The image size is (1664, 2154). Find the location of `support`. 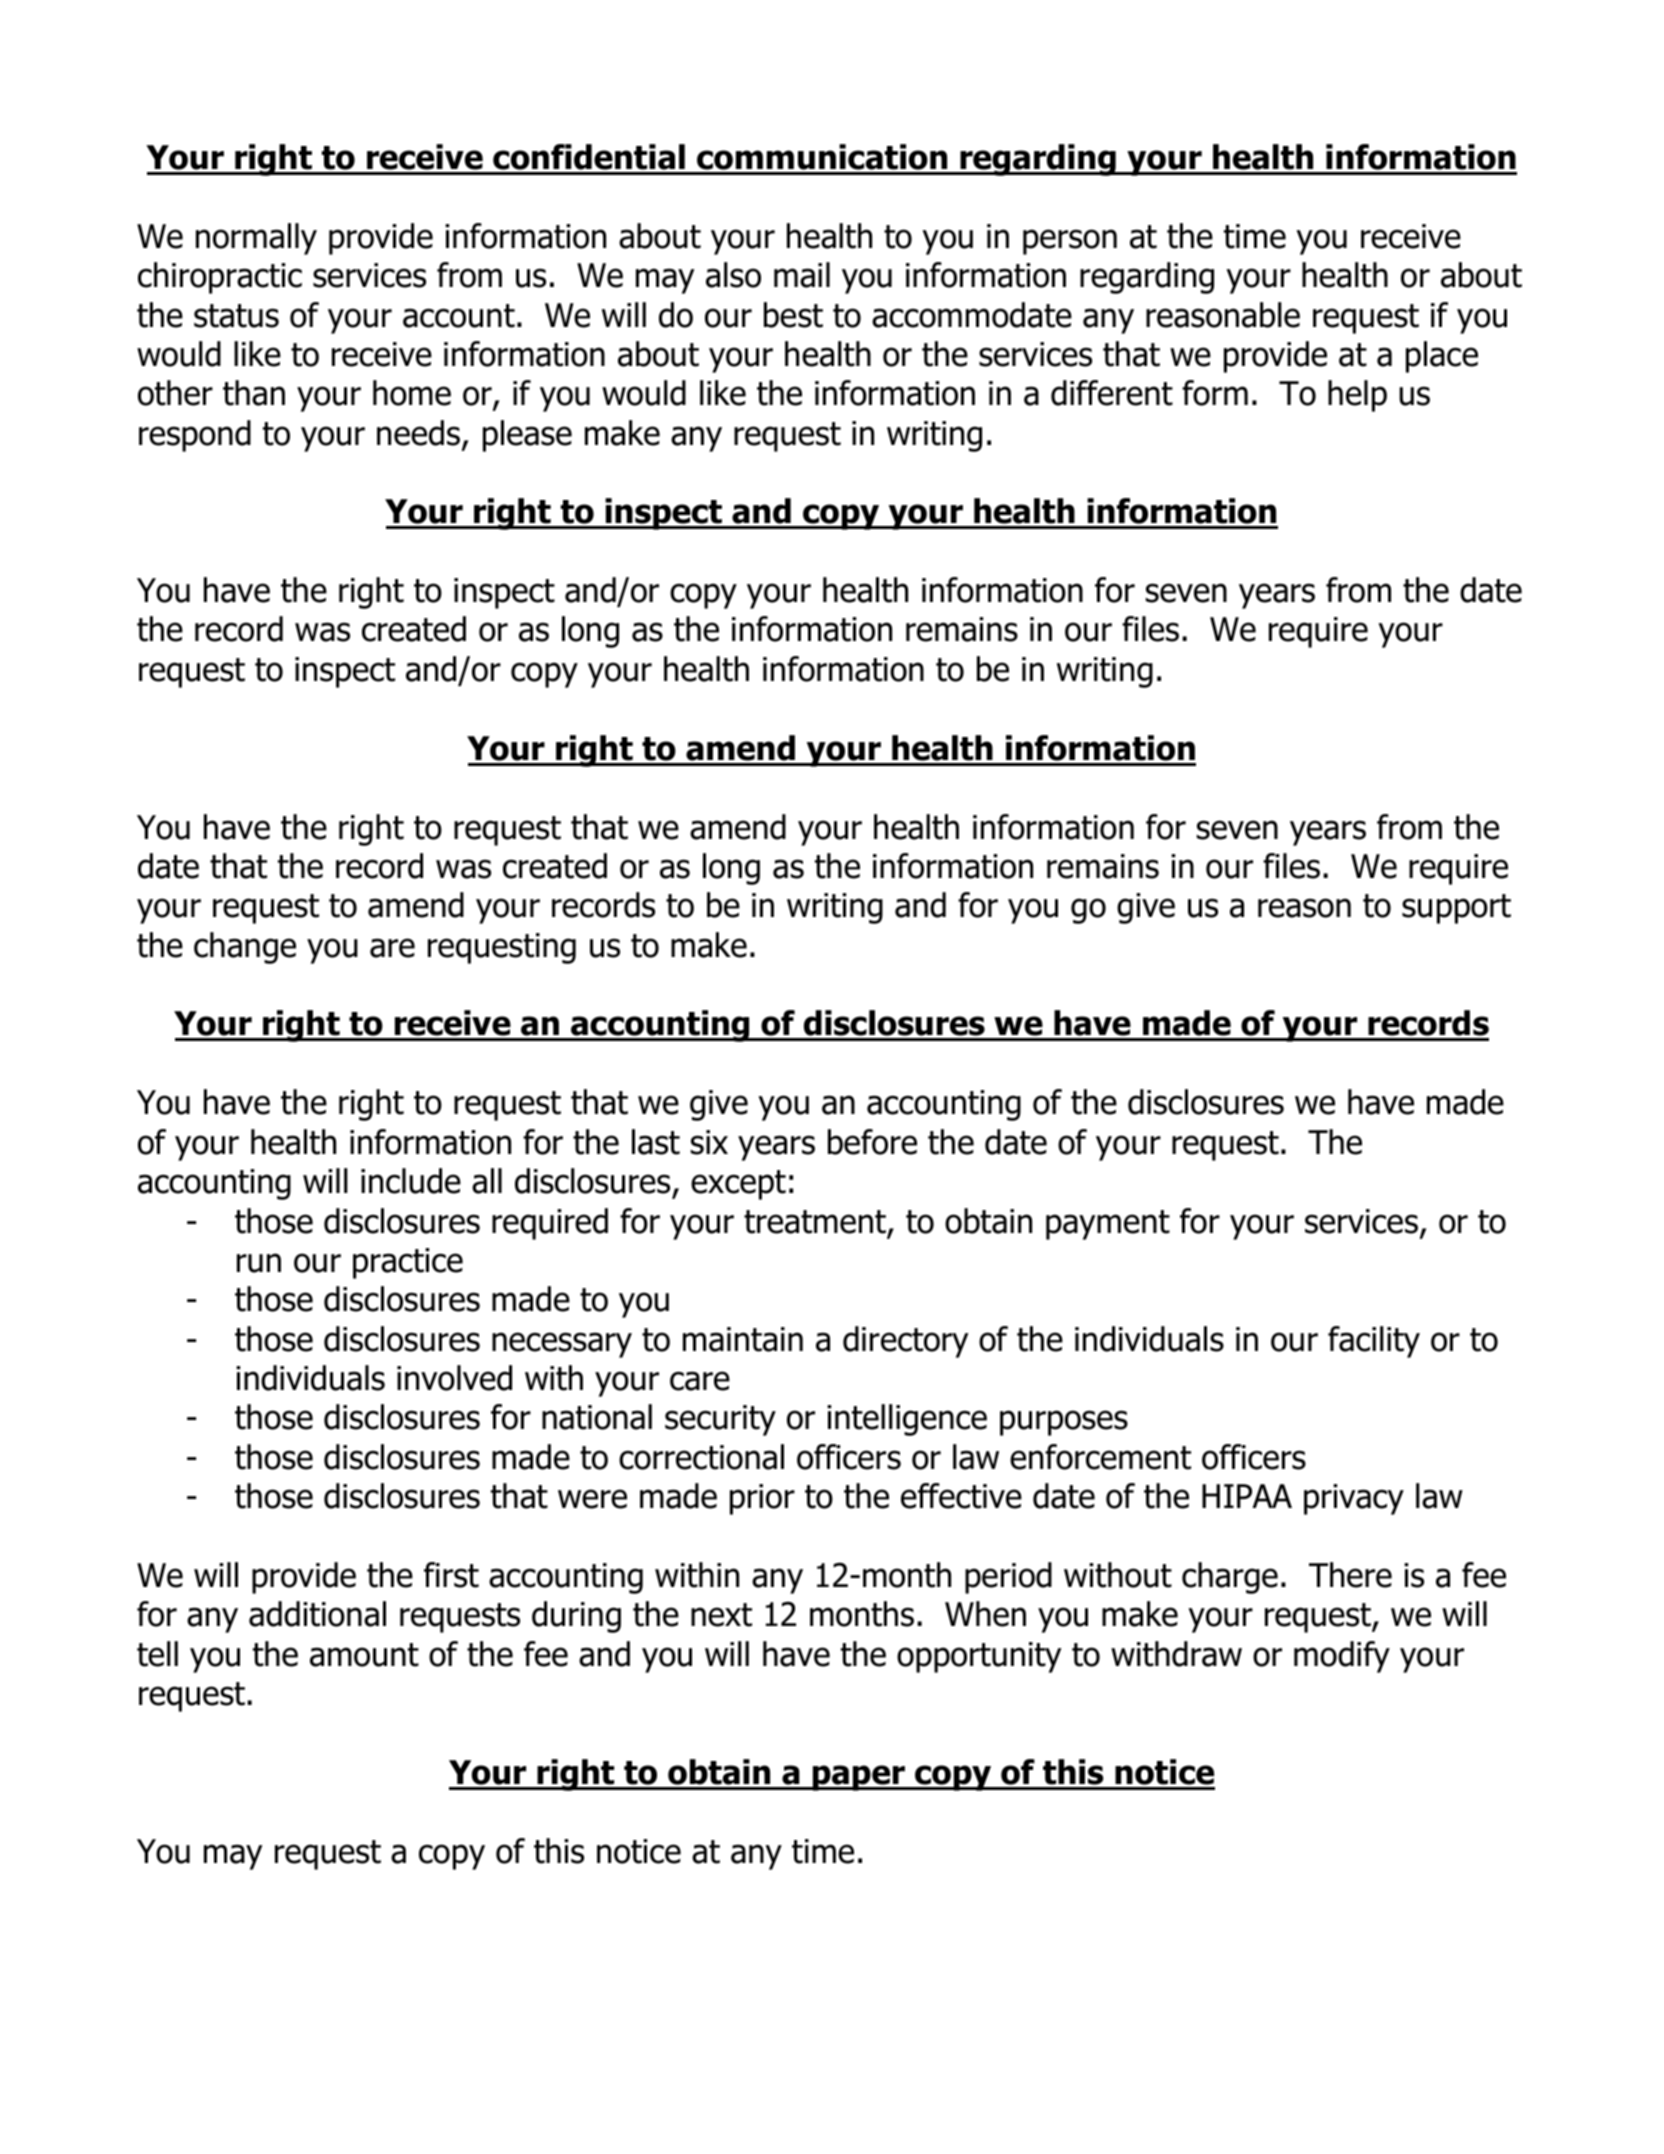

support is located at coordinates (1456, 909).
